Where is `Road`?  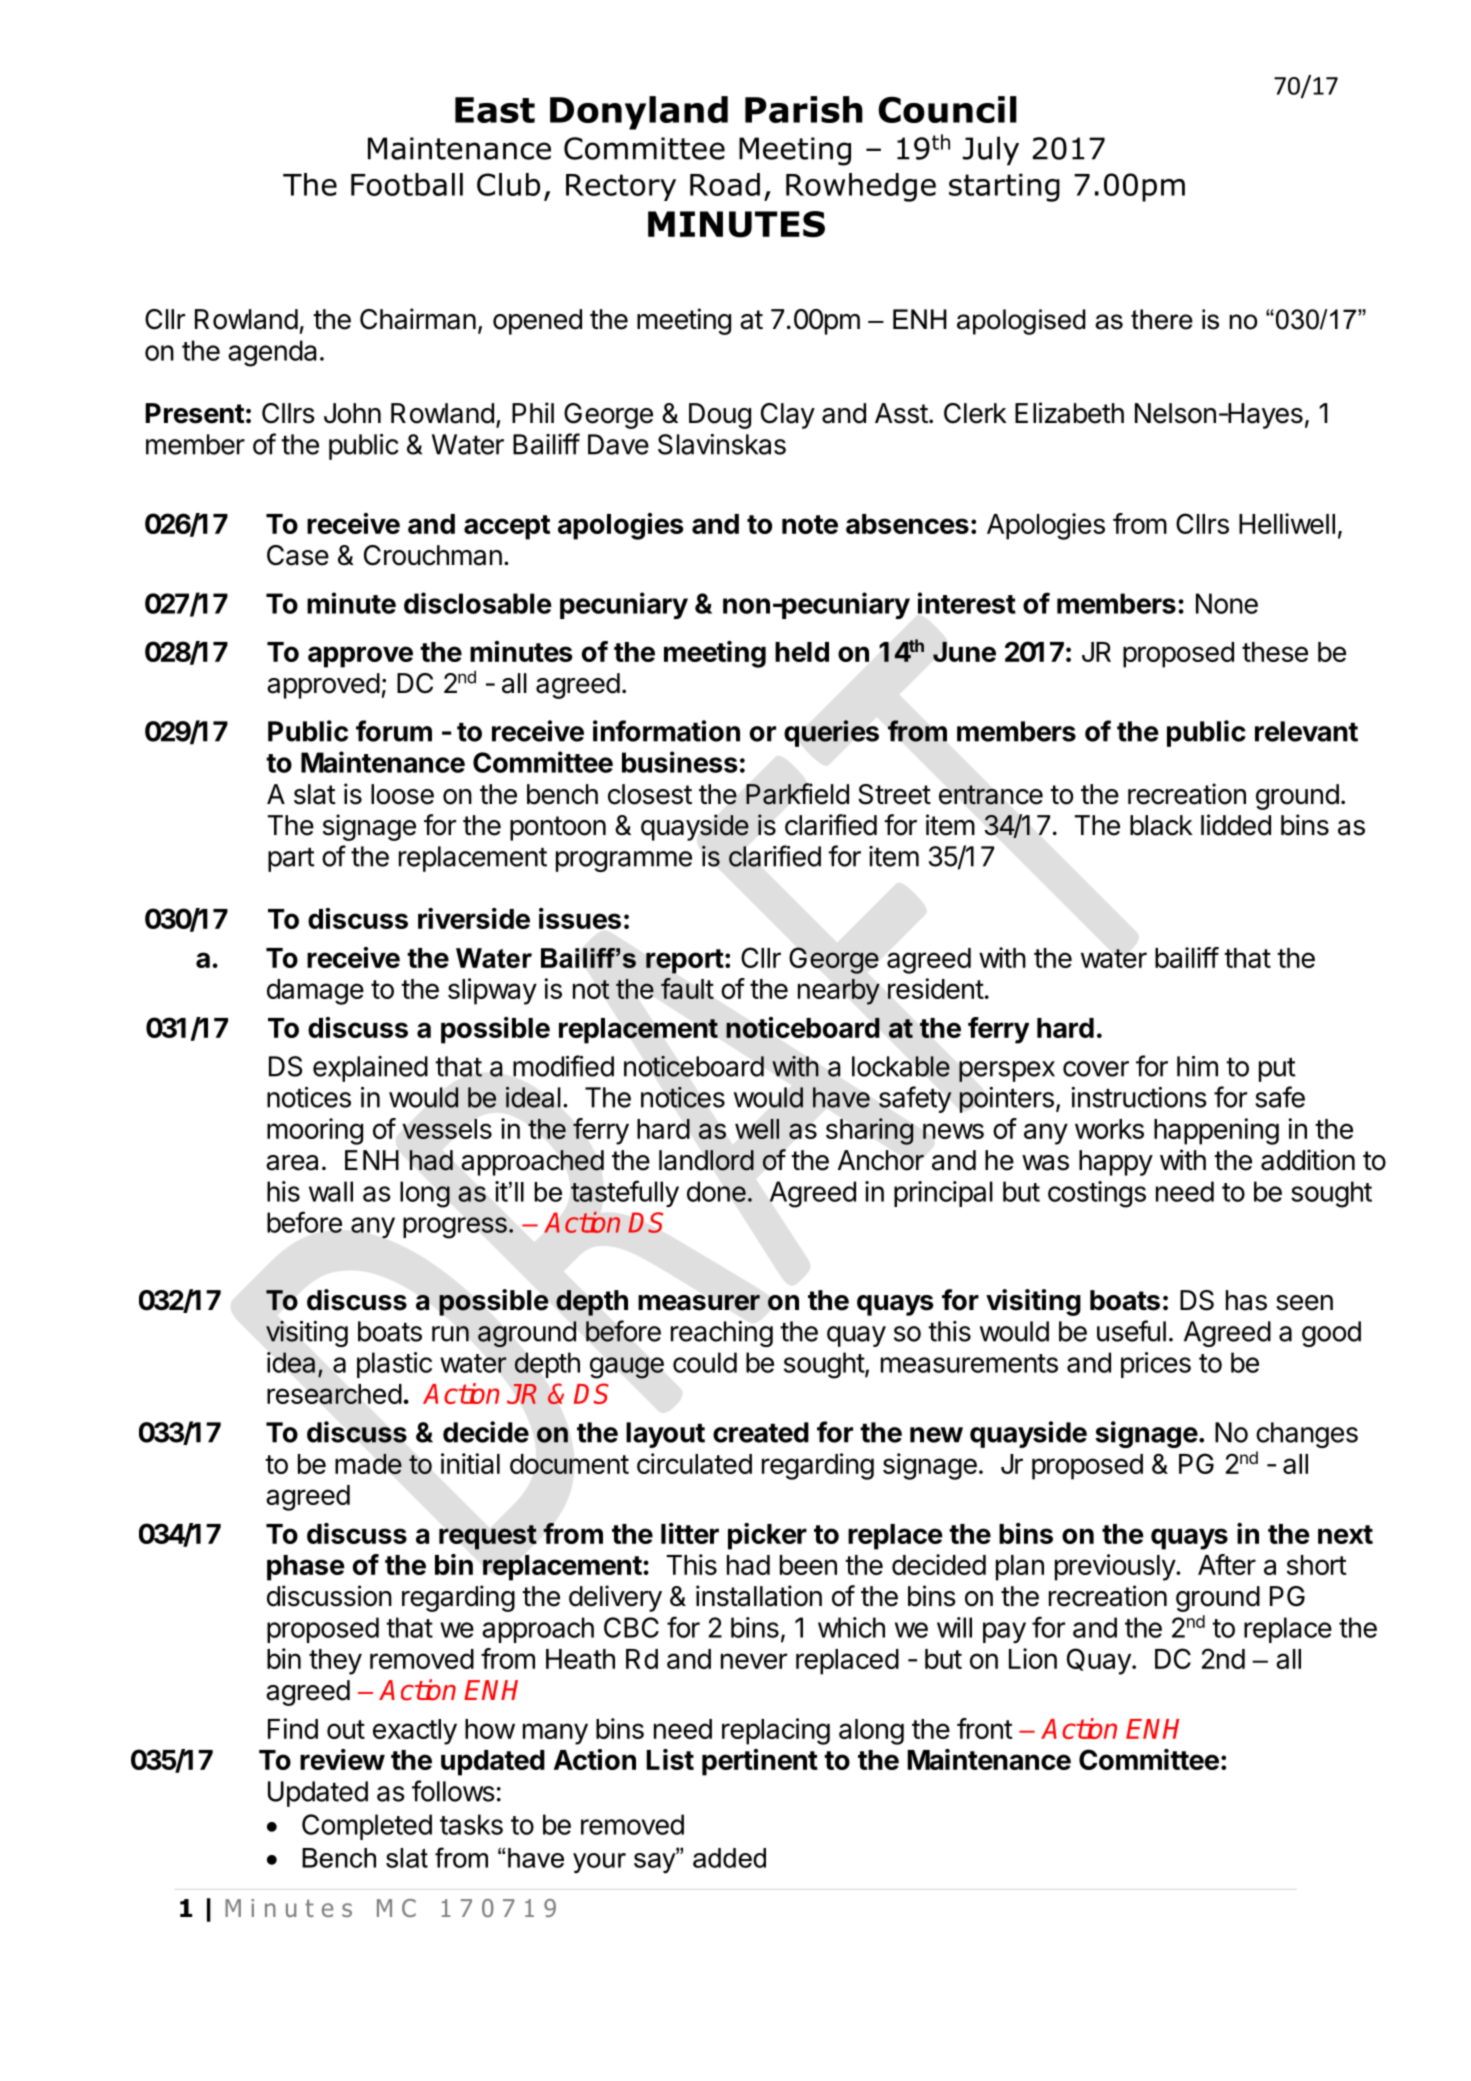
Road is located at coordinates (725, 184).
